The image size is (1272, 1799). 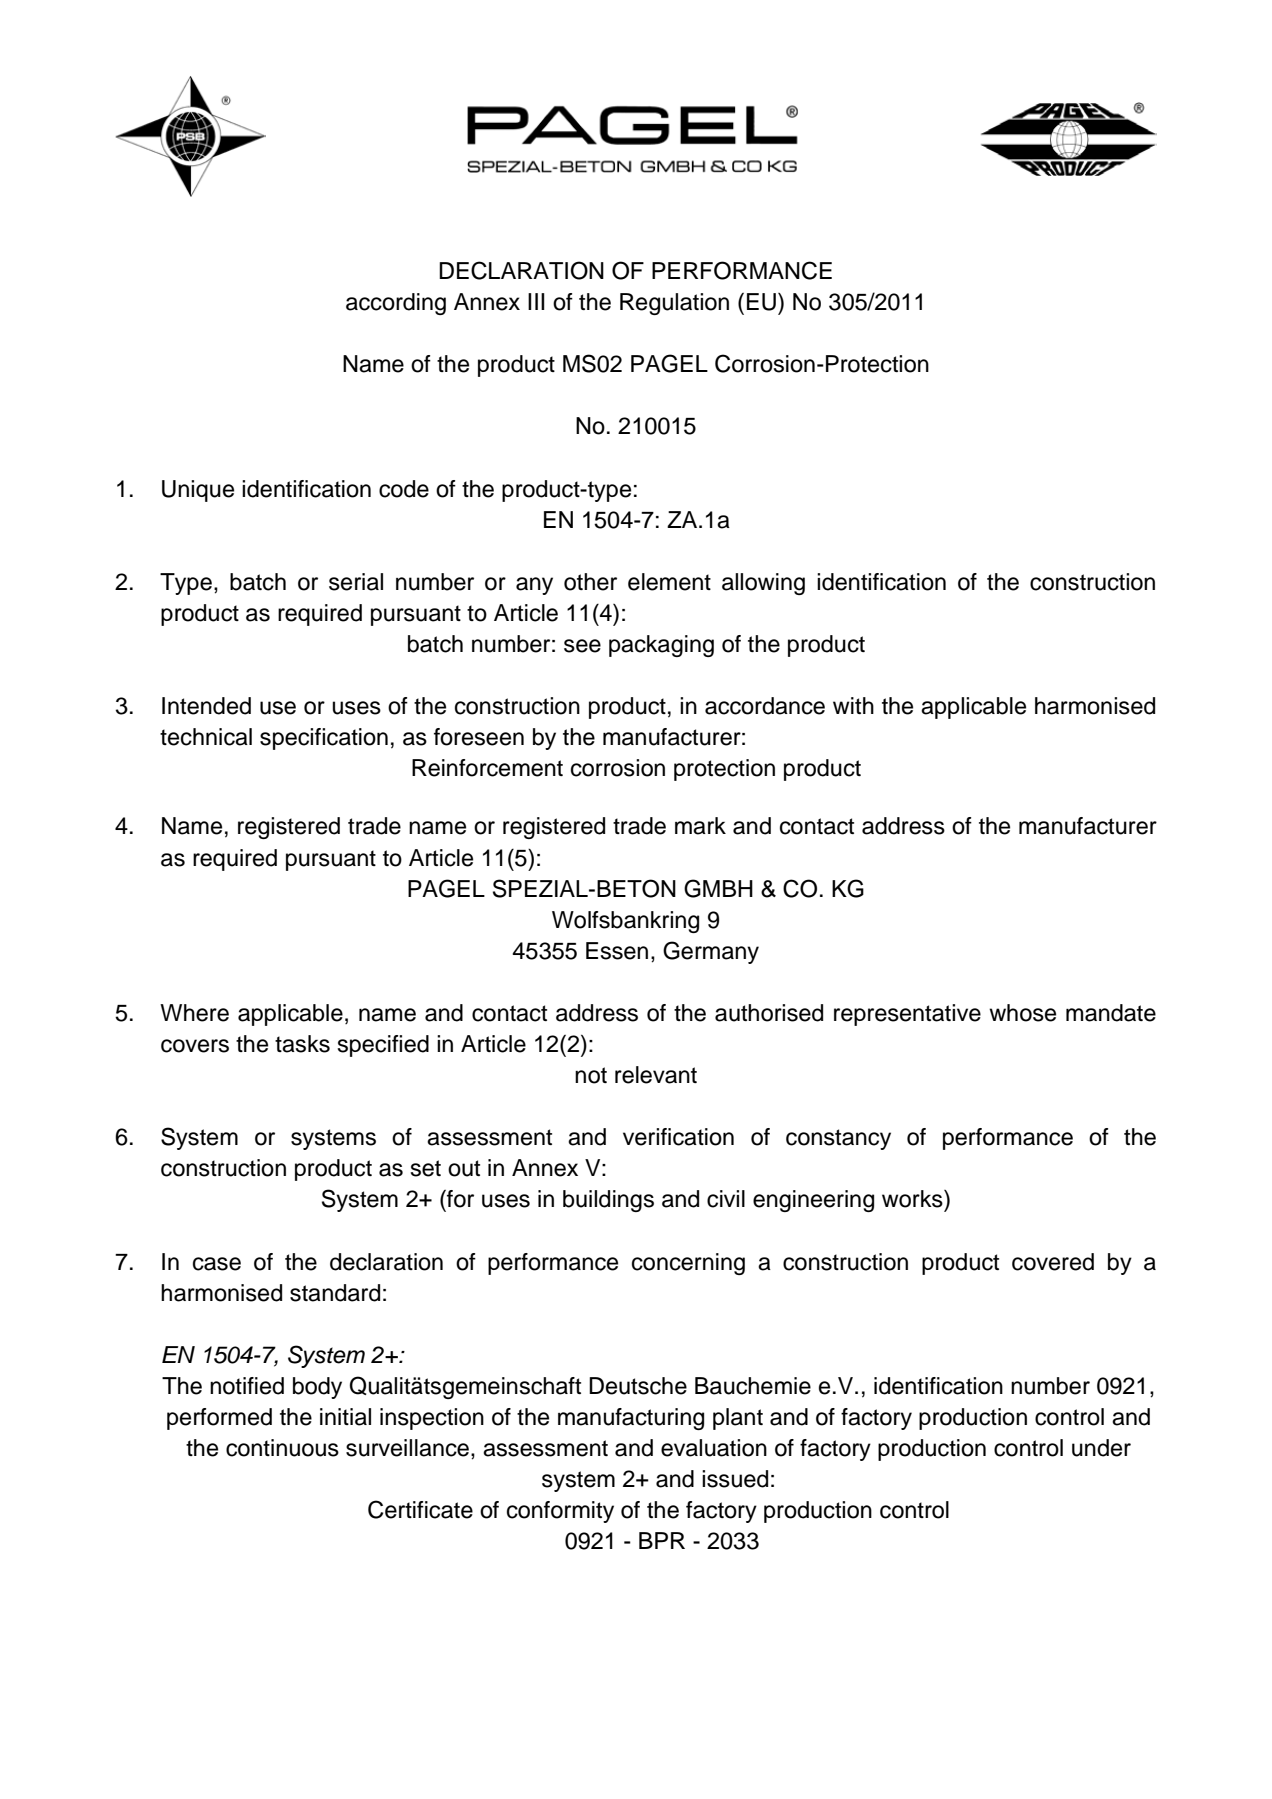 I want to click on whose, so click(x=1022, y=1013).
